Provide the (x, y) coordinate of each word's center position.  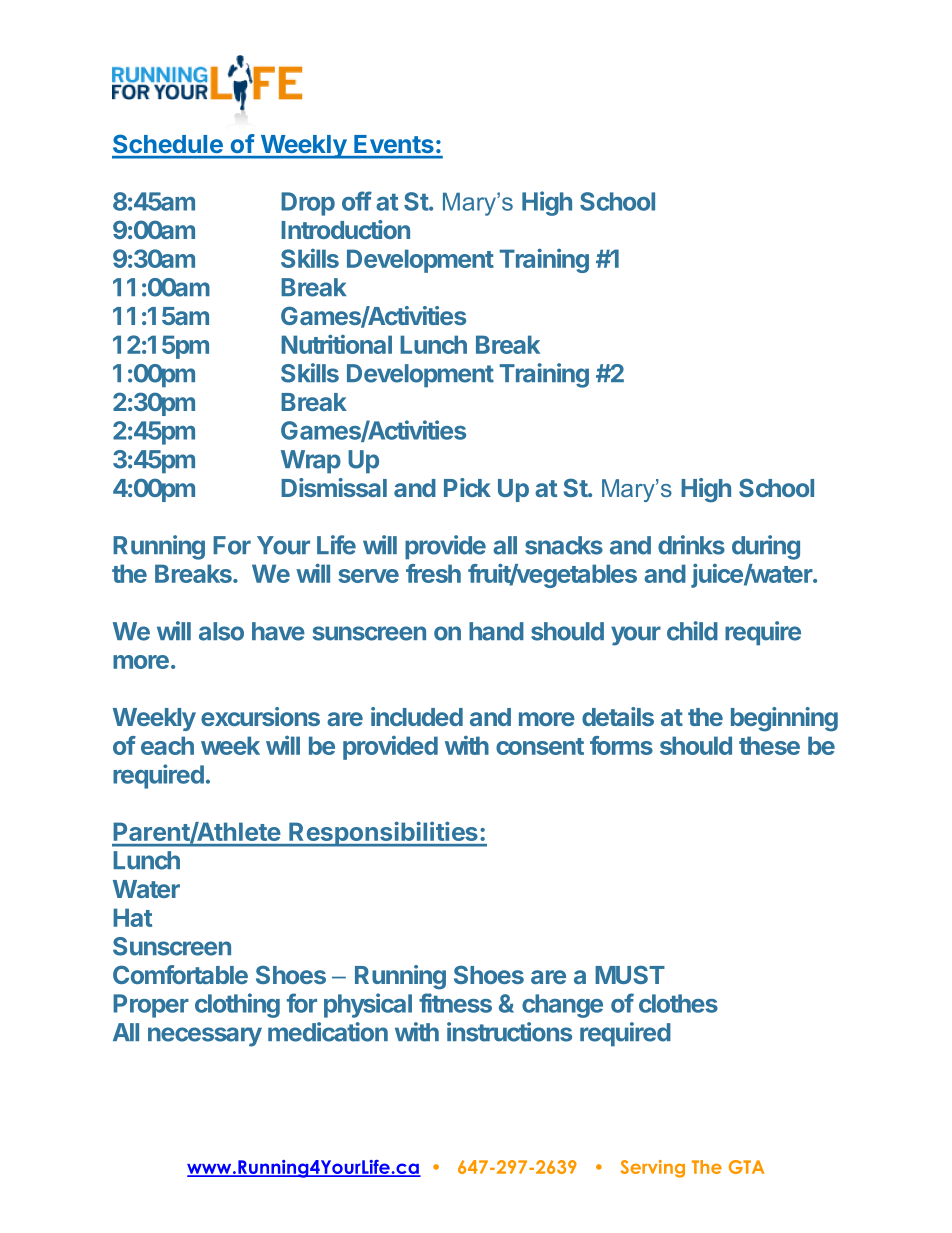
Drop (308, 204)
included (417, 716)
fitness (455, 1003)
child (692, 631)
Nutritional (336, 344)
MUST (630, 974)
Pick (467, 487)
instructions (509, 1032)
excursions (260, 716)
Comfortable (180, 974)
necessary (205, 1037)
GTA (746, 1167)
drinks (691, 545)
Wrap (311, 462)
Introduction (345, 229)
